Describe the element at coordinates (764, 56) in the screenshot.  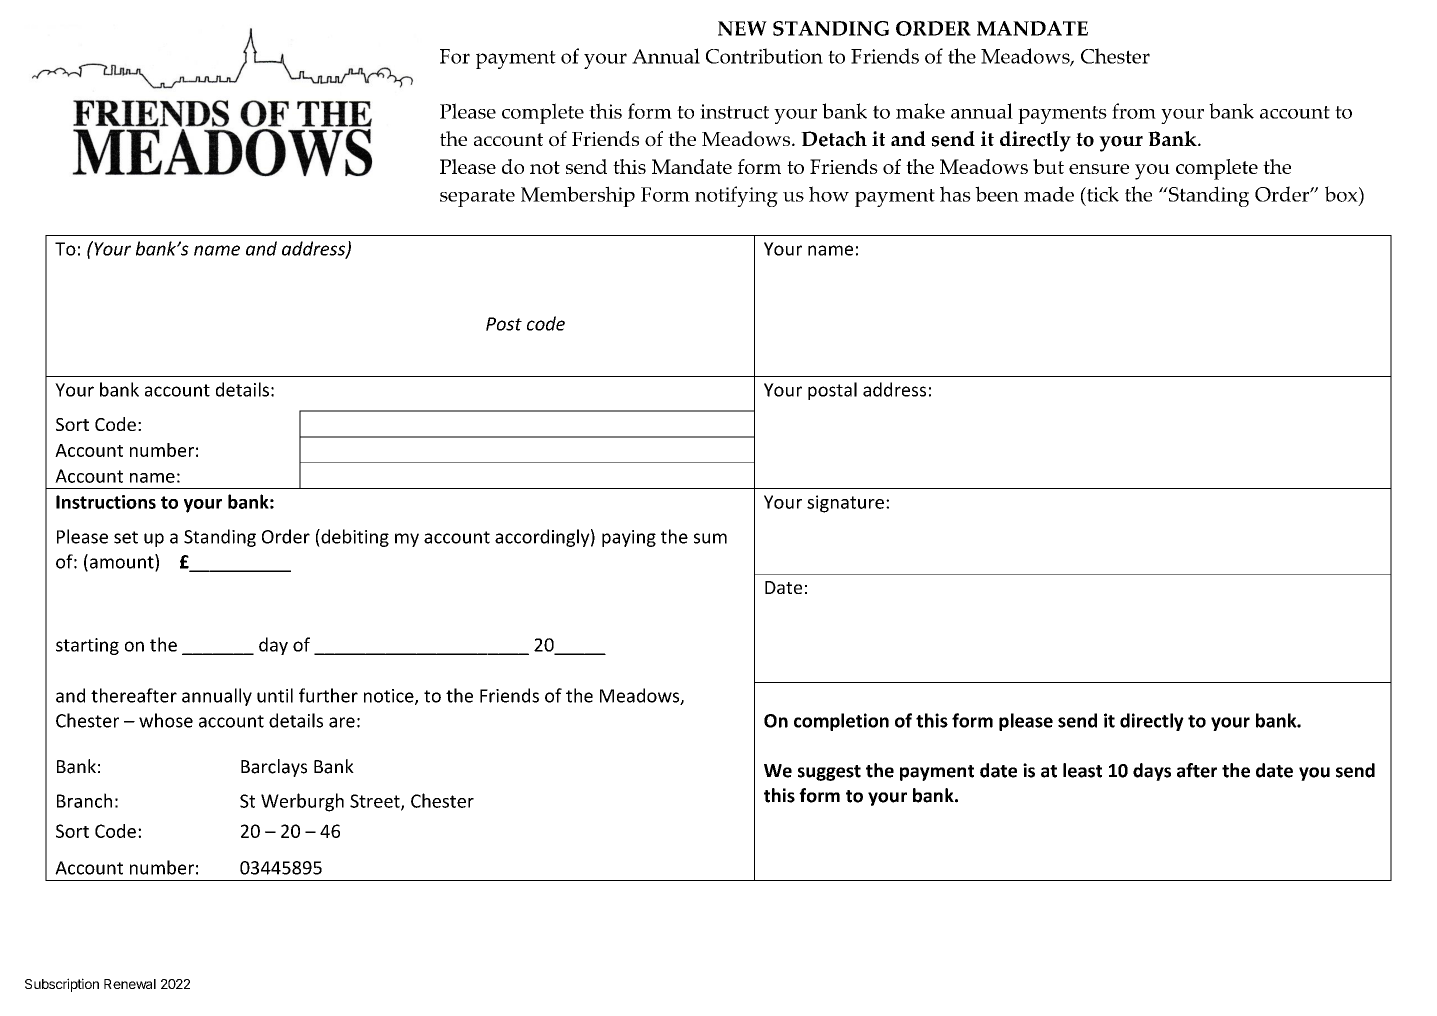
I see `Contribution` at that location.
